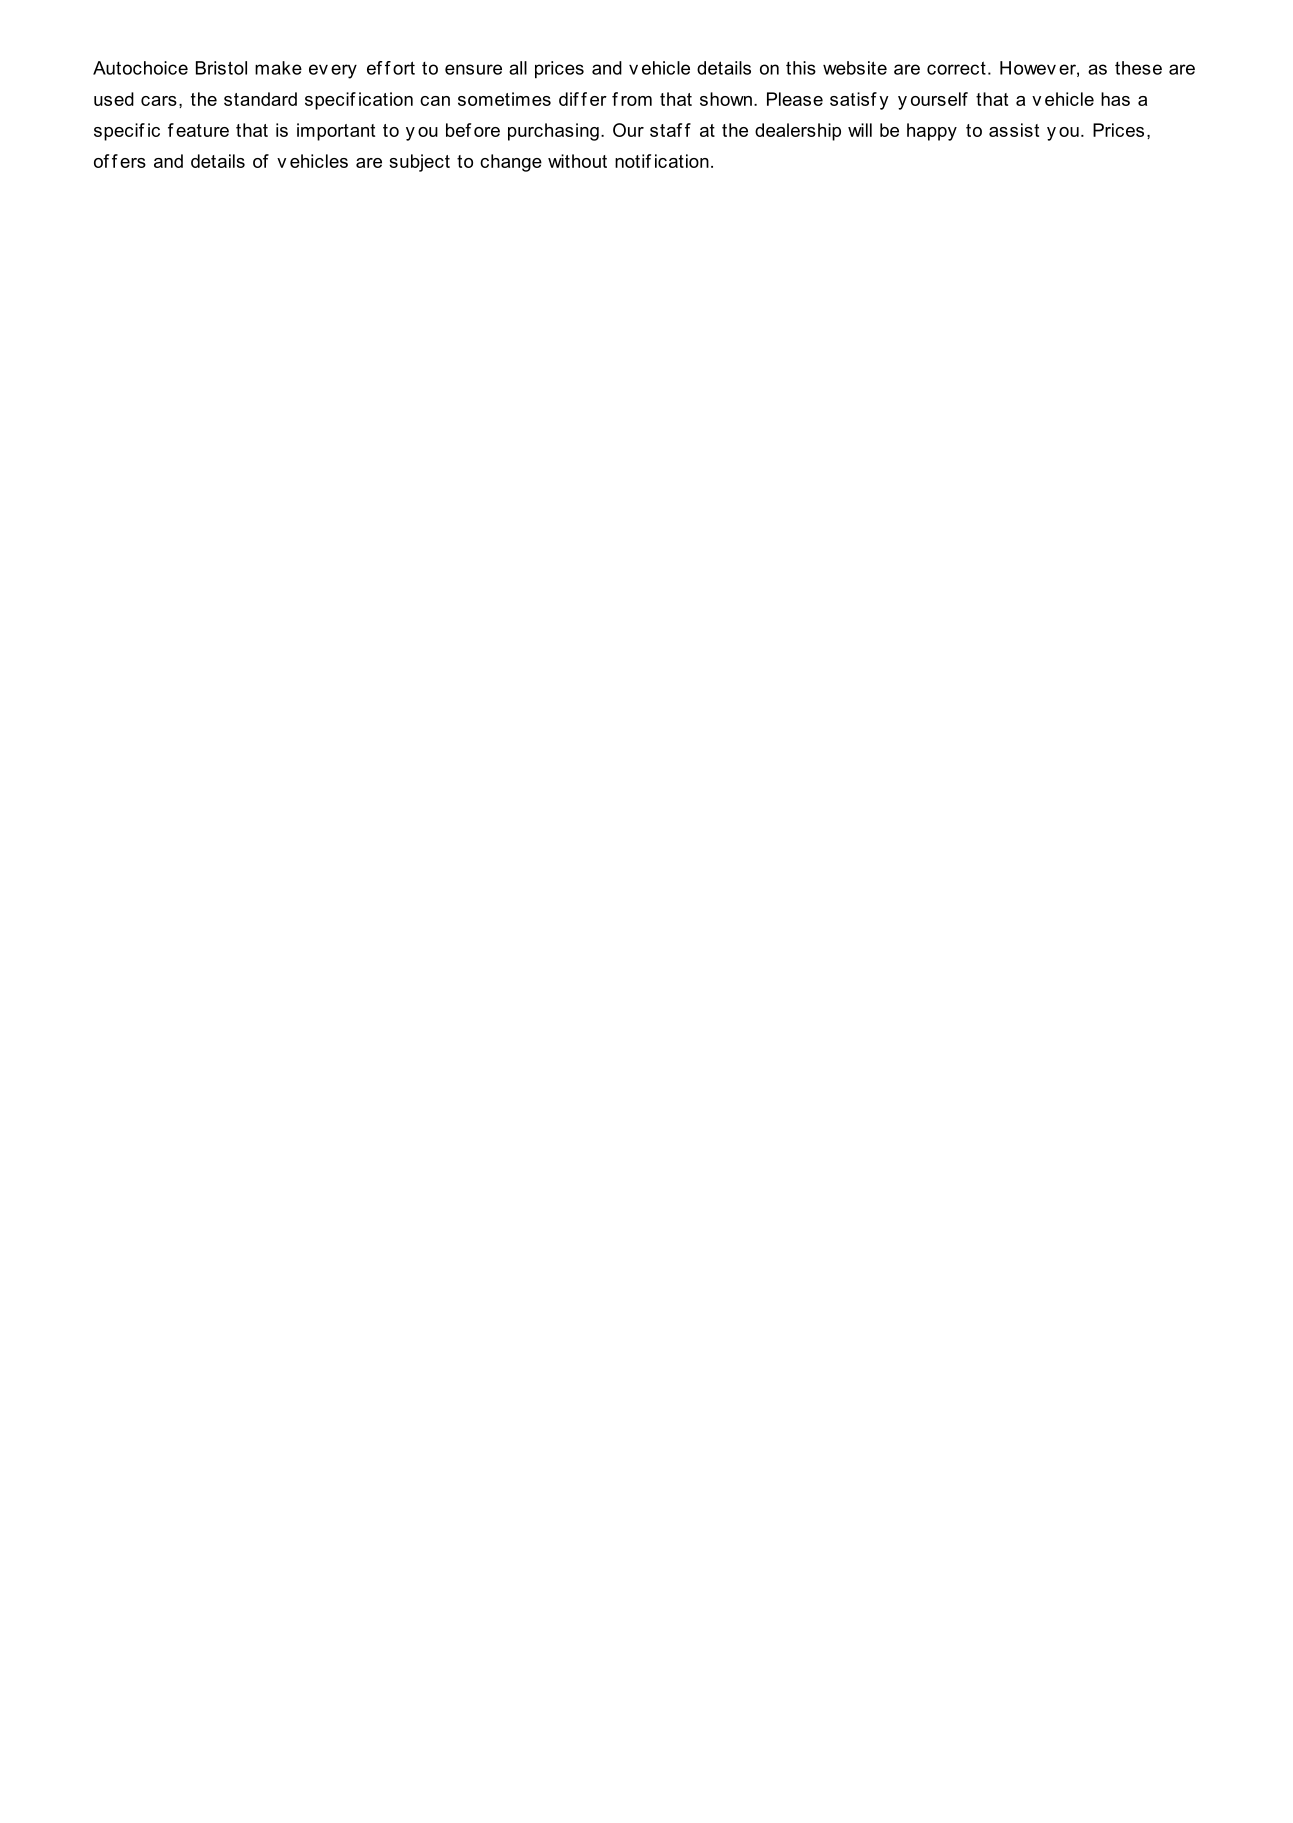 Image resolution: width=1293 pixels, height=1823 pixels. I want to click on subject, so click(419, 163).
